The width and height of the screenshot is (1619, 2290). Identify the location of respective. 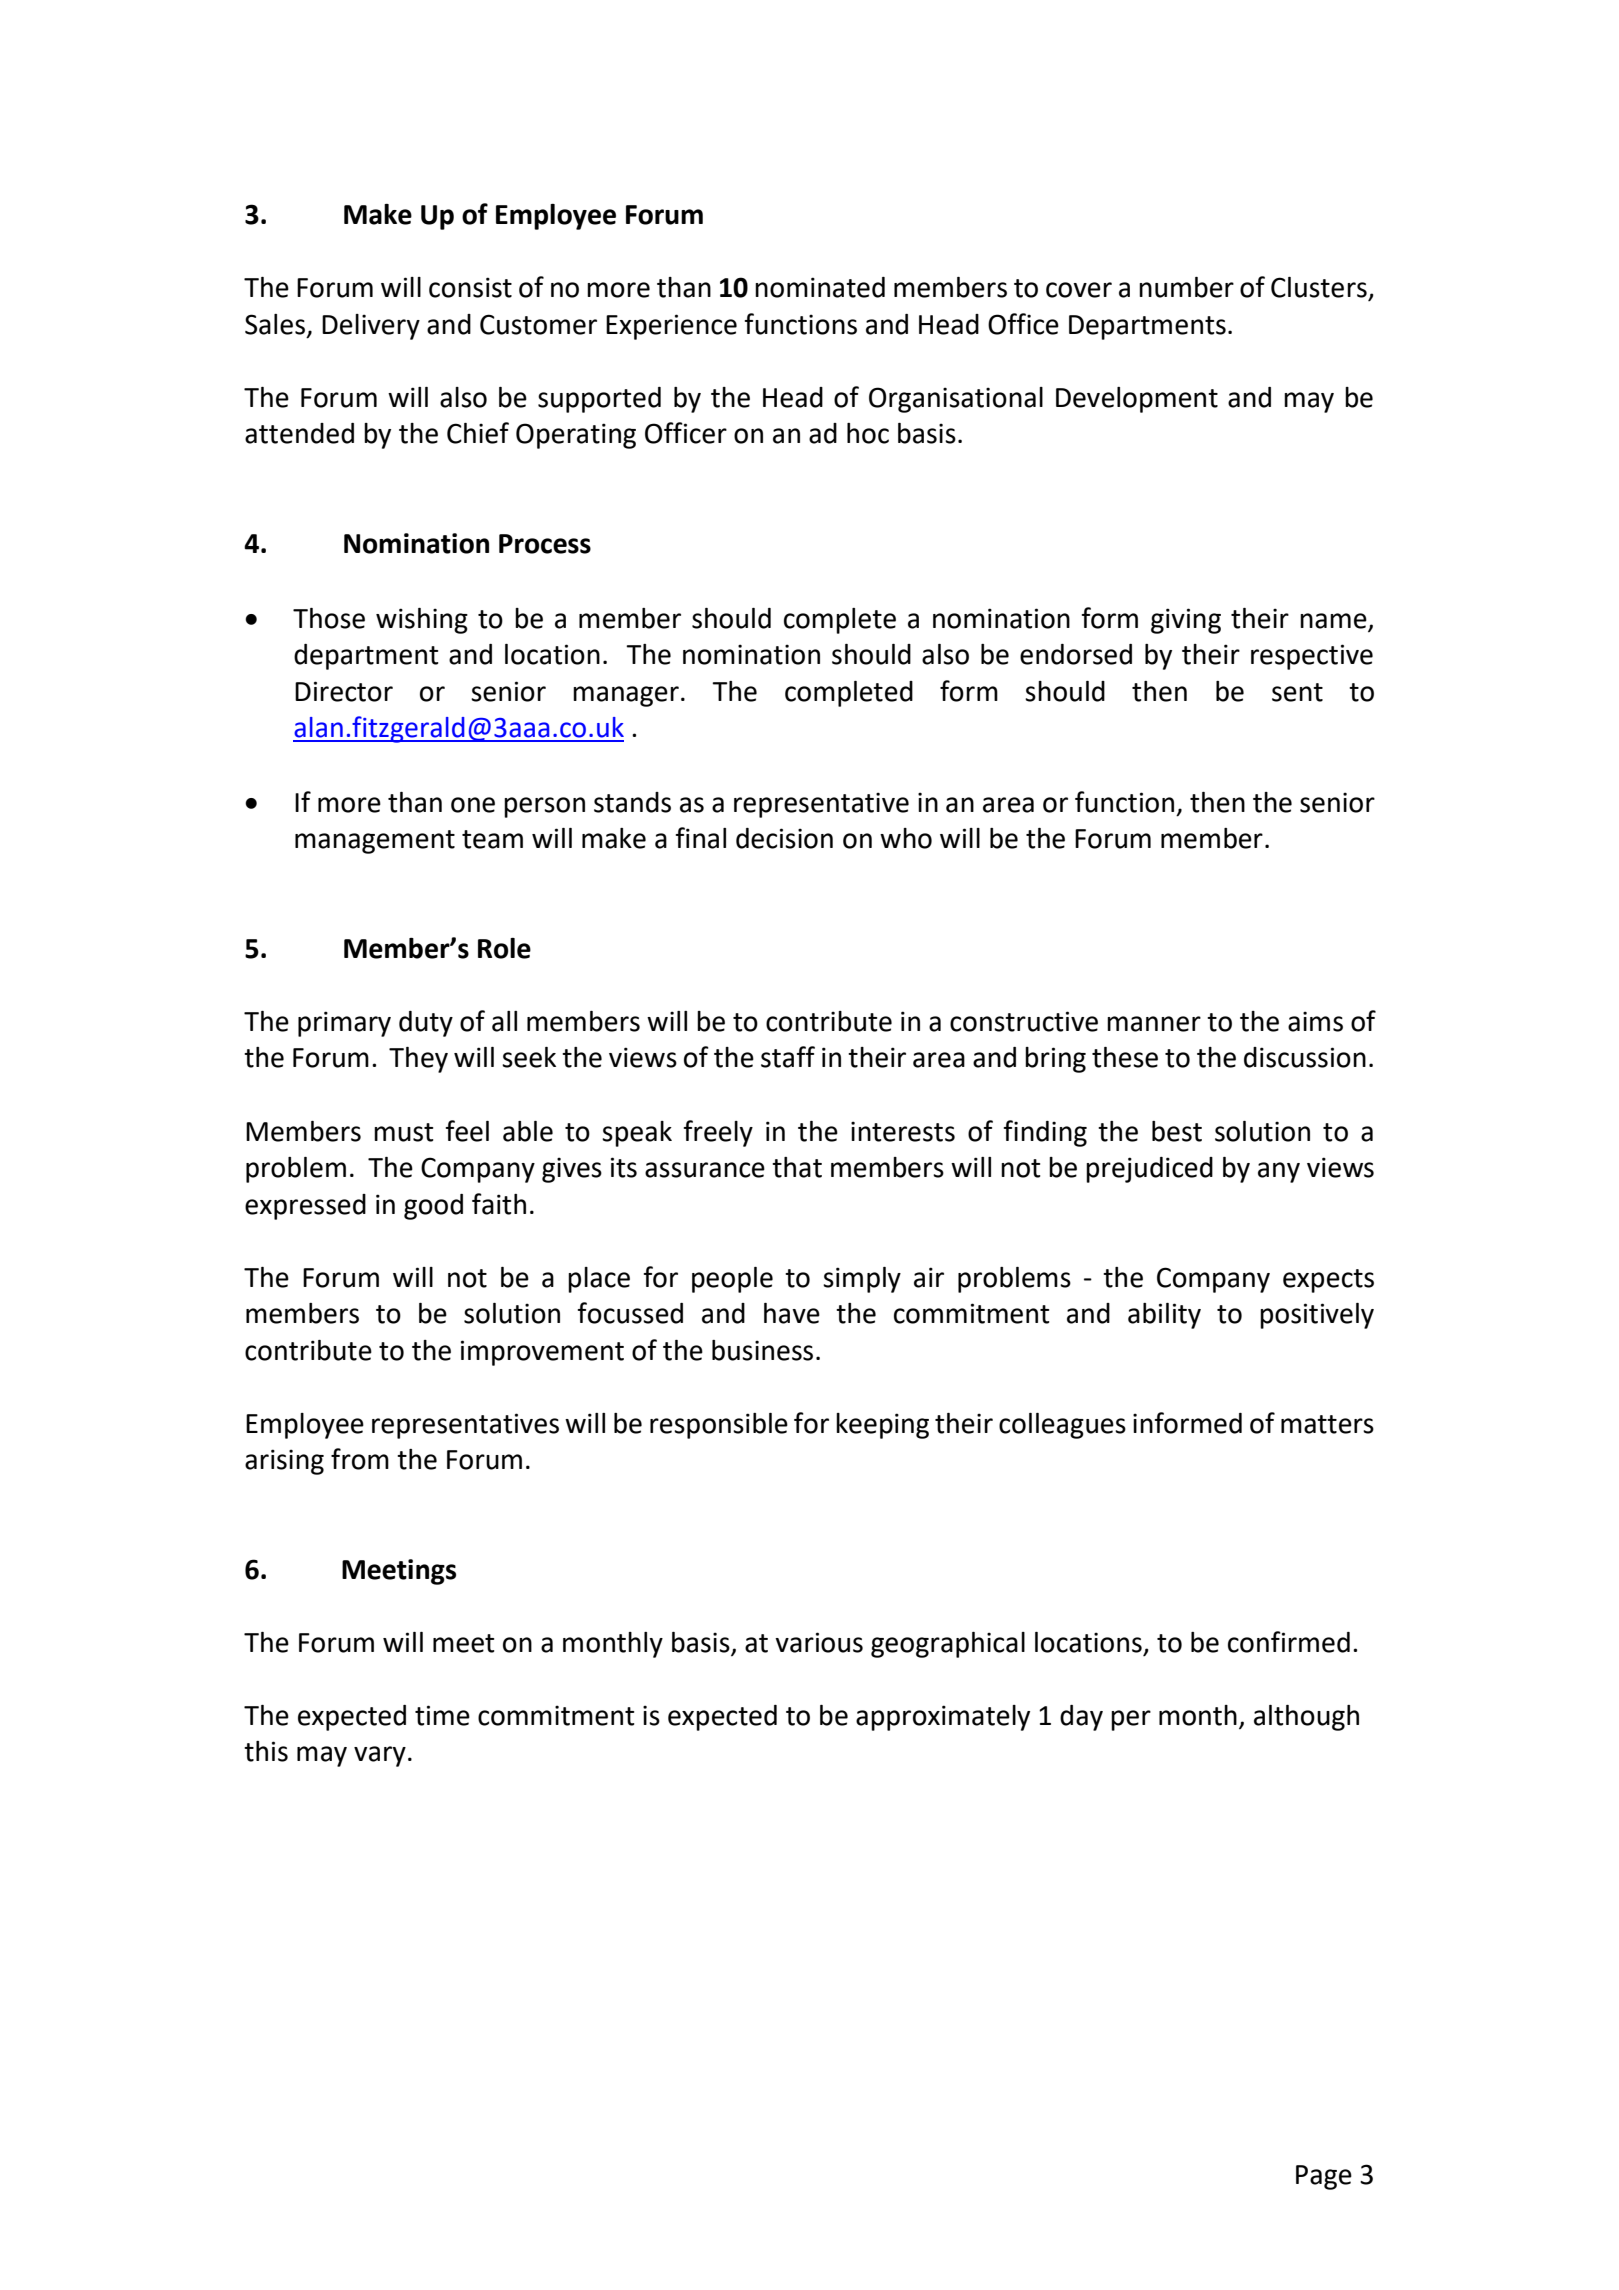
(1312, 657).
